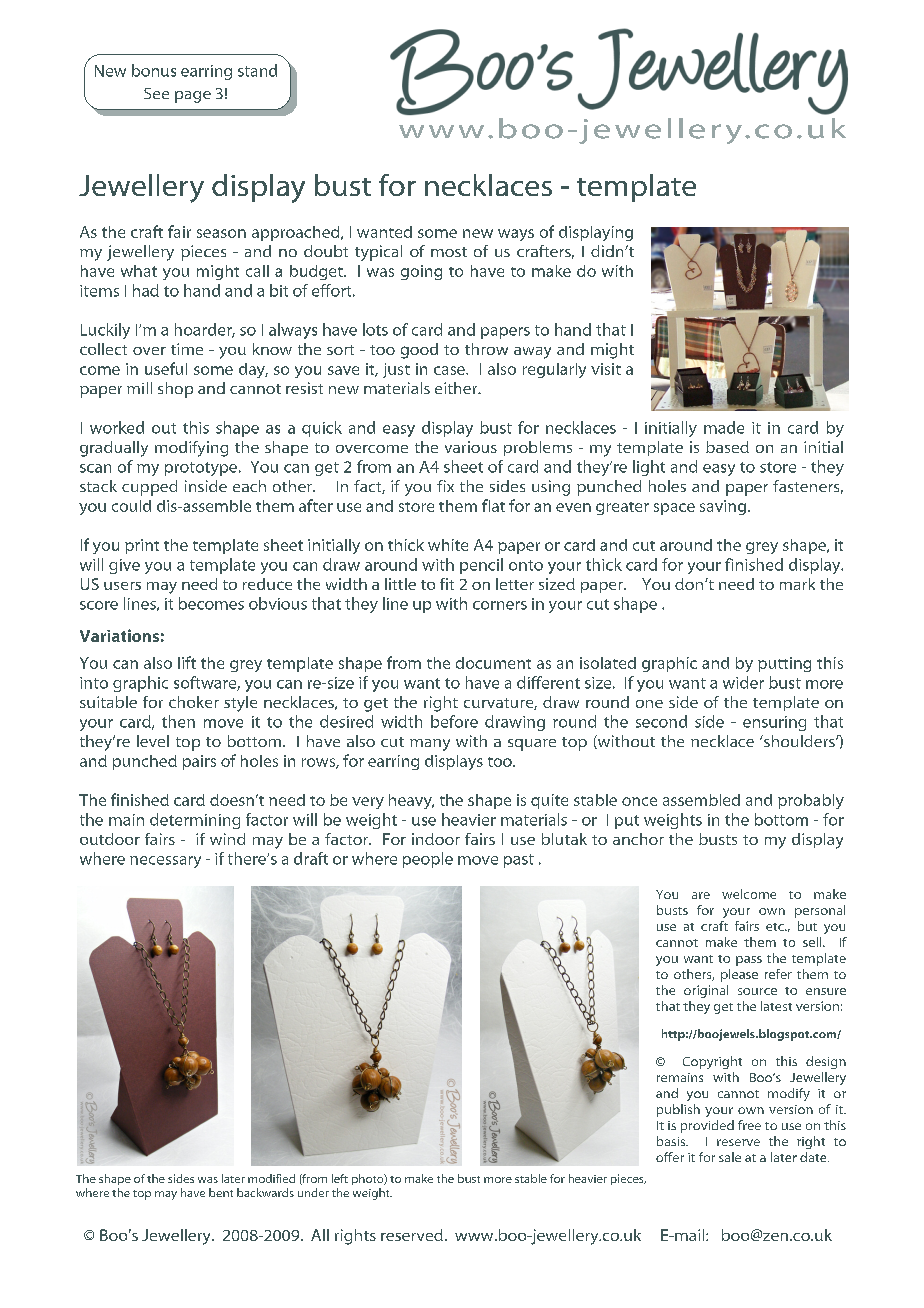 The image size is (924, 1308). What do you see at coordinates (776, 927) in the screenshot?
I see `etc` at bounding box center [776, 927].
